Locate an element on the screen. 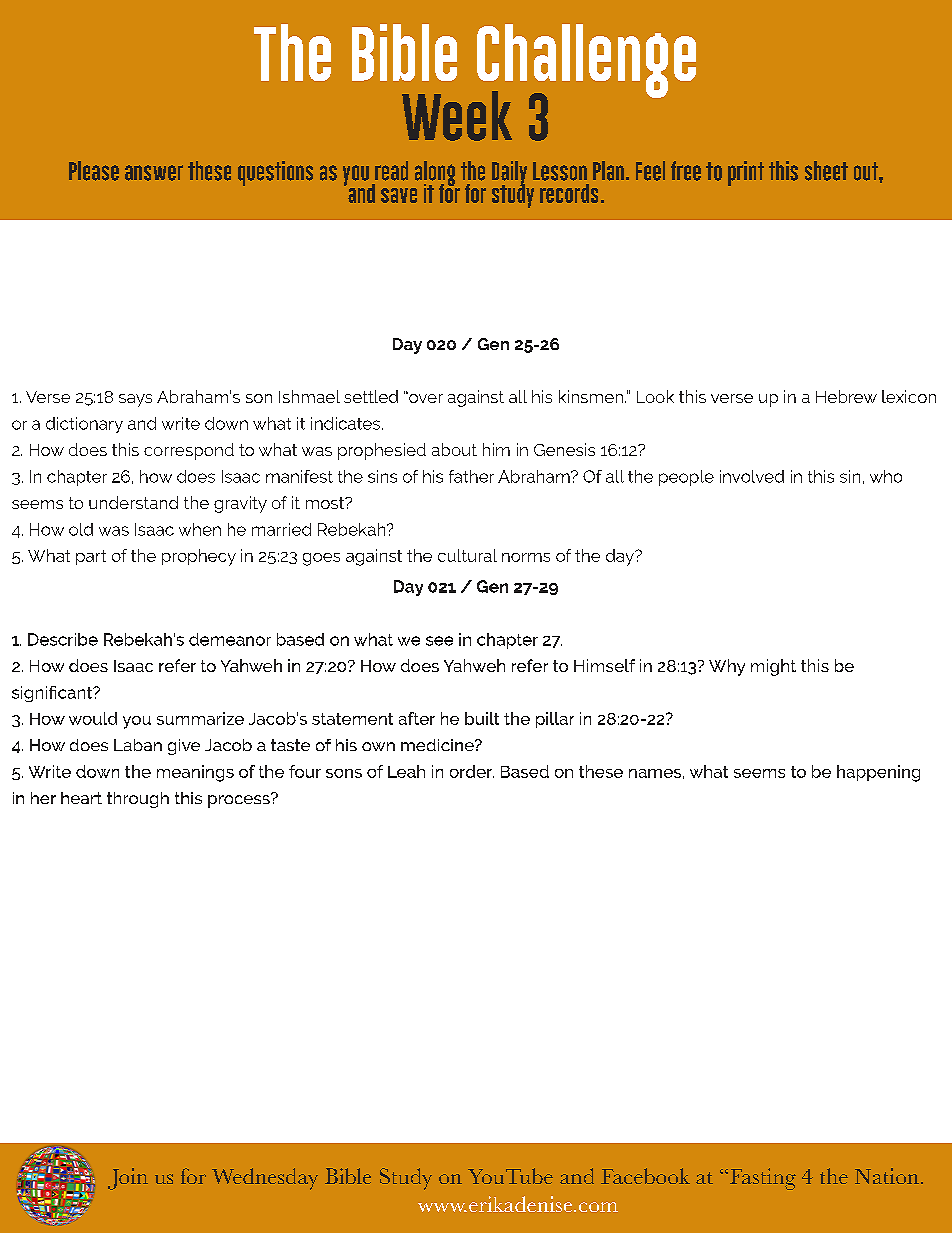 Image resolution: width=952 pixels, height=1233 pixels. might is located at coordinates (773, 667).
